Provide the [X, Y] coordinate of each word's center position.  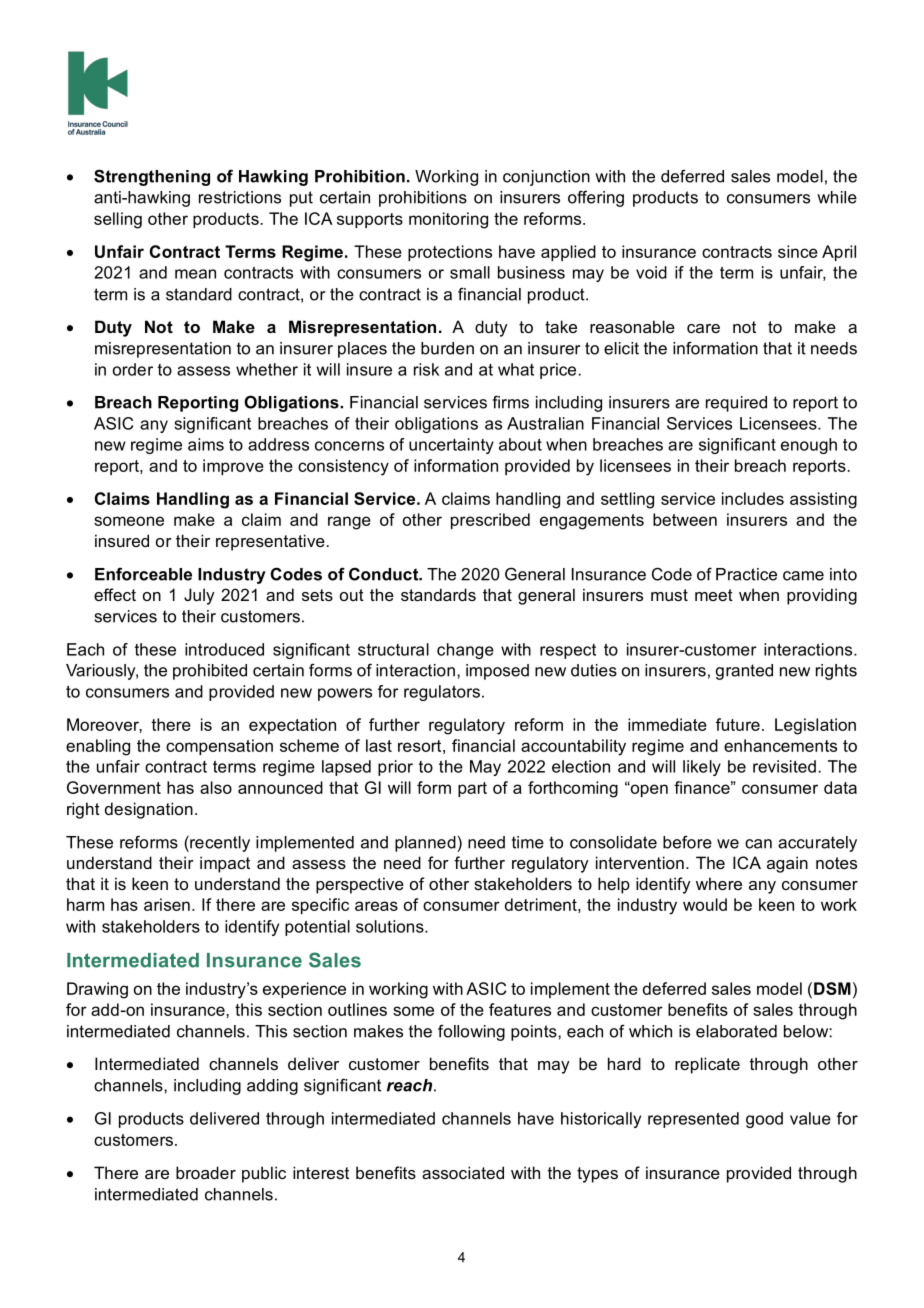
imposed [497, 672]
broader [206, 1172]
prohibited [210, 672]
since [798, 251]
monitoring [448, 220]
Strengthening [152, 177]
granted [744, 672]
